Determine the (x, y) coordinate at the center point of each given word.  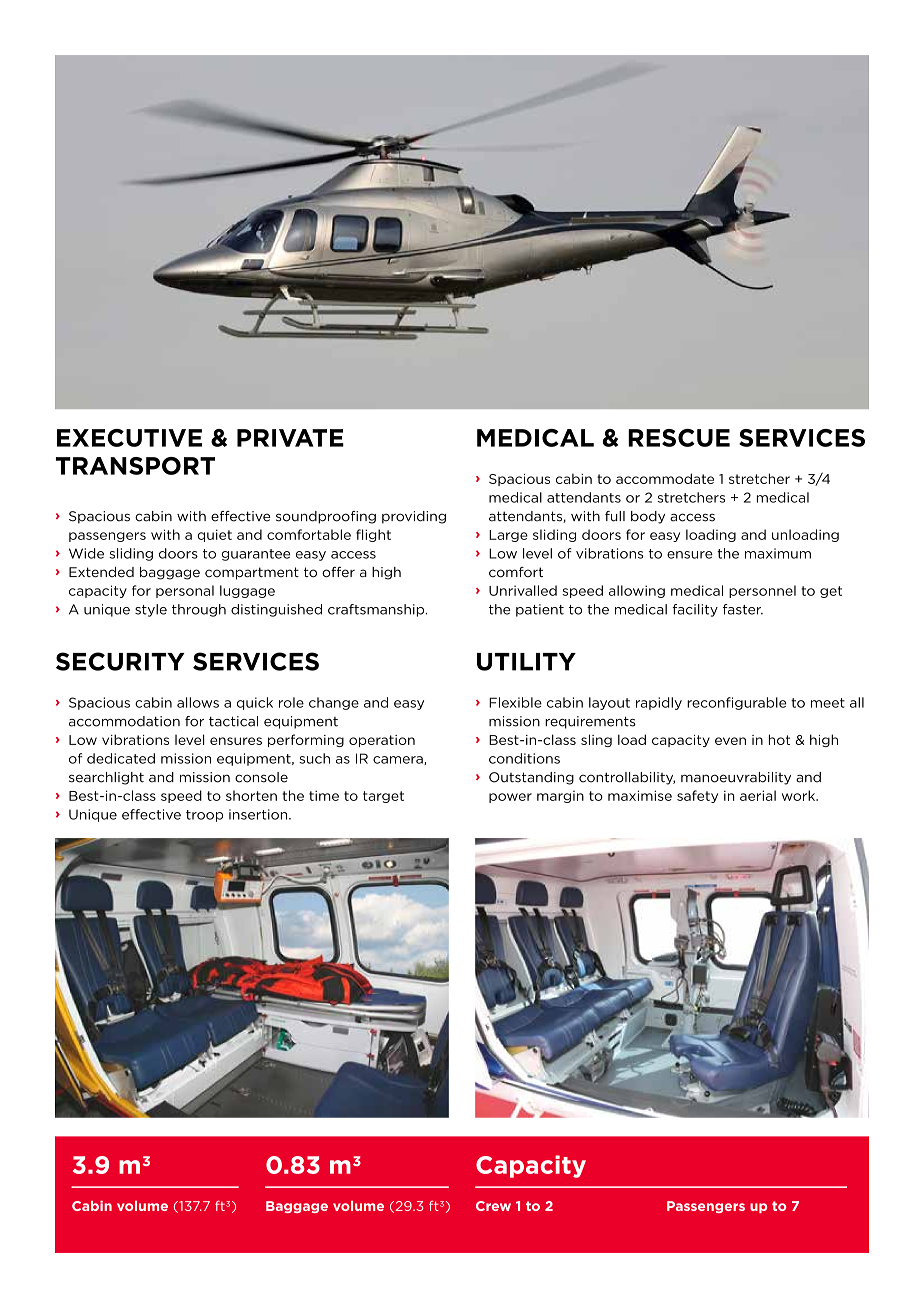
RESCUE (679, 438)
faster (743, 609)
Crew (493, 1206)
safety (697, 796)
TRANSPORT (135, 466)
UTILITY (526, 662)
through (199, 610)
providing (414, 517)
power (510, 798)
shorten (251, 795)
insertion (259, 814)
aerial (758, 795)
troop (204, 816)
